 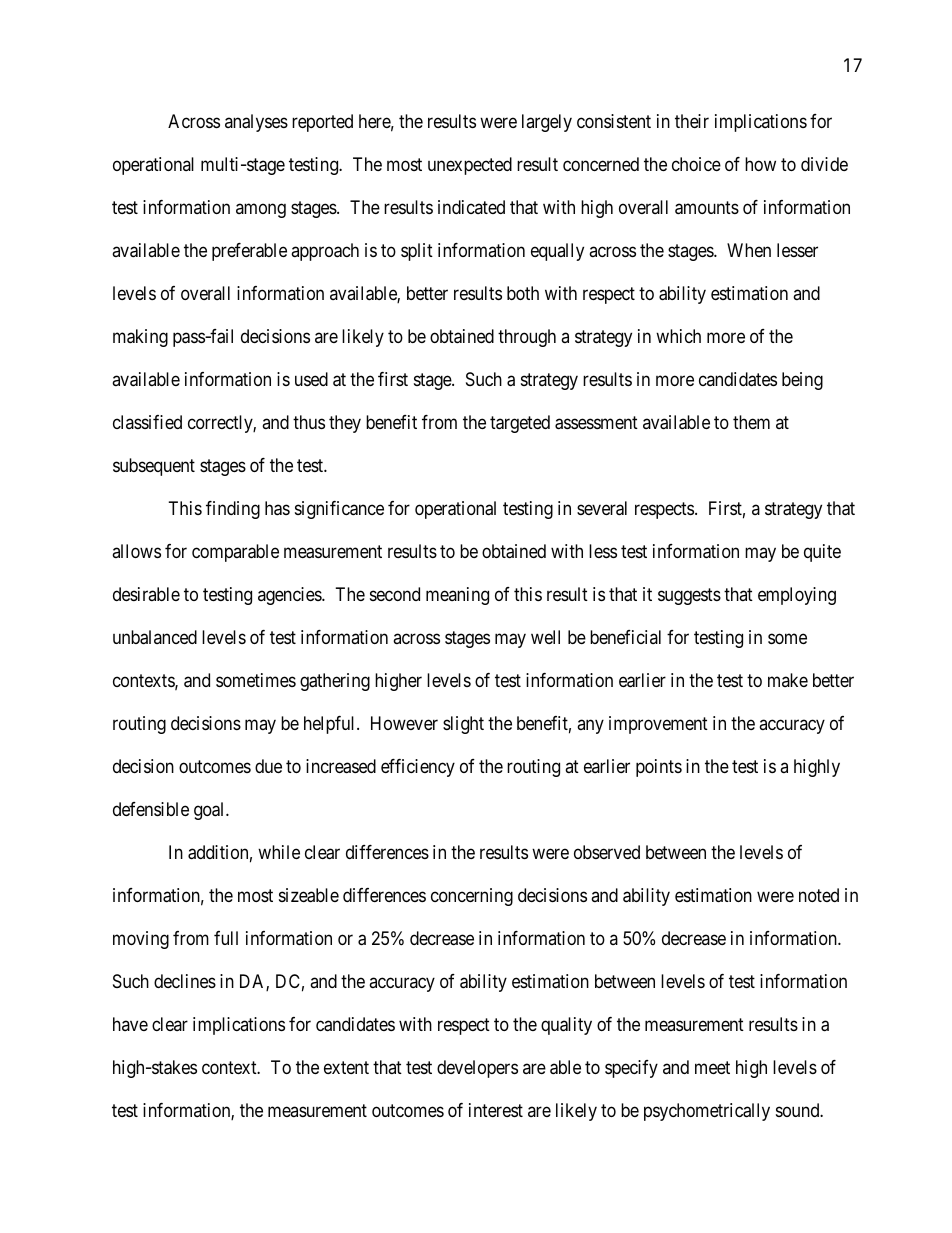 What do you see at coordinates (696, 164) in the document?
I see `choice` at bounding box center [696, 164].
